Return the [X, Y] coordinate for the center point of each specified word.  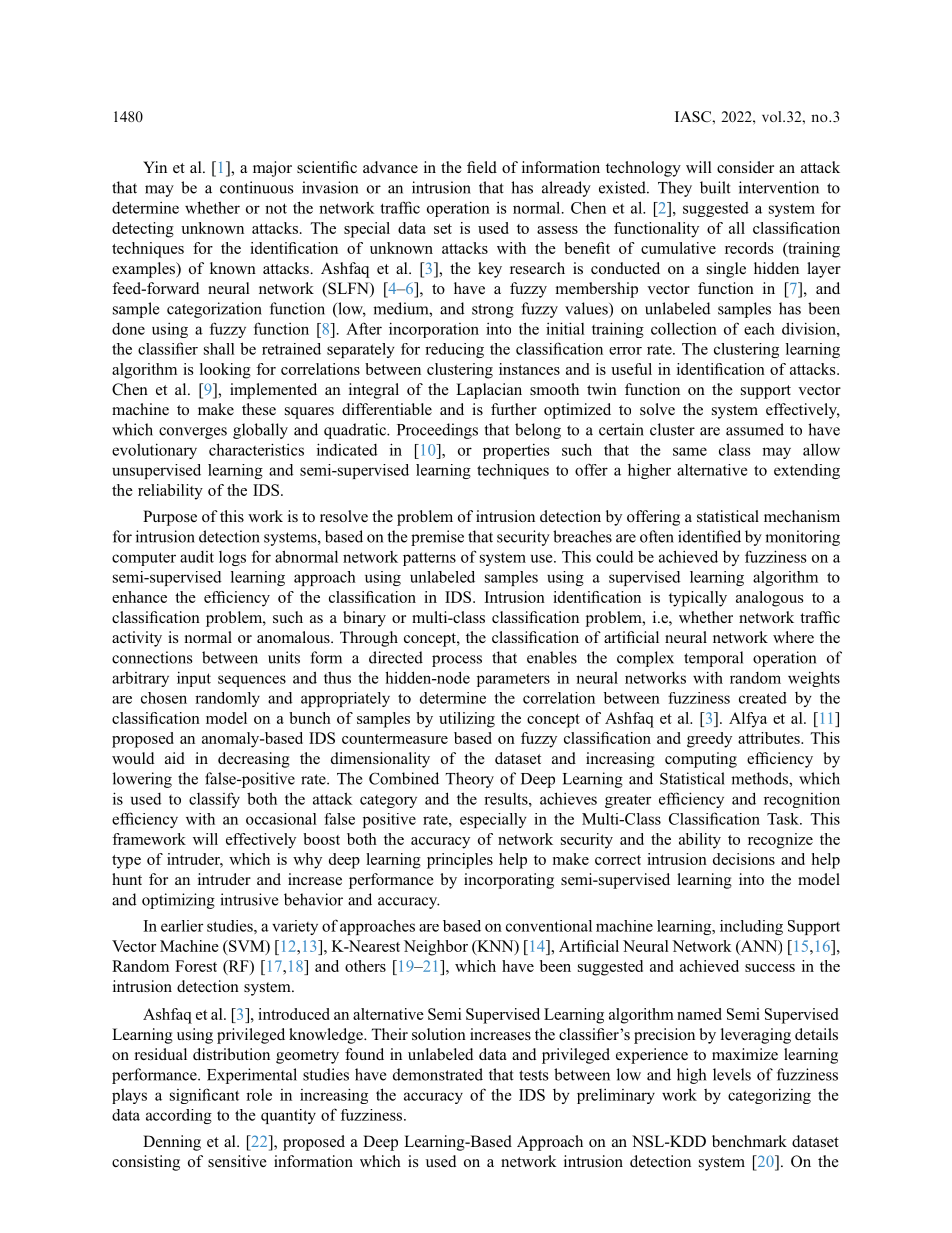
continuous [257, 187]
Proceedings [437, 431]
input [194, 679]
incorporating [509, 881]
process [457, 661]
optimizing [178, 901]
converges [193, 433]
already [566, 189]
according [179, 1116]
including [751, 927]
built [715, 187]
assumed [755, 429]
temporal [713, 659]
